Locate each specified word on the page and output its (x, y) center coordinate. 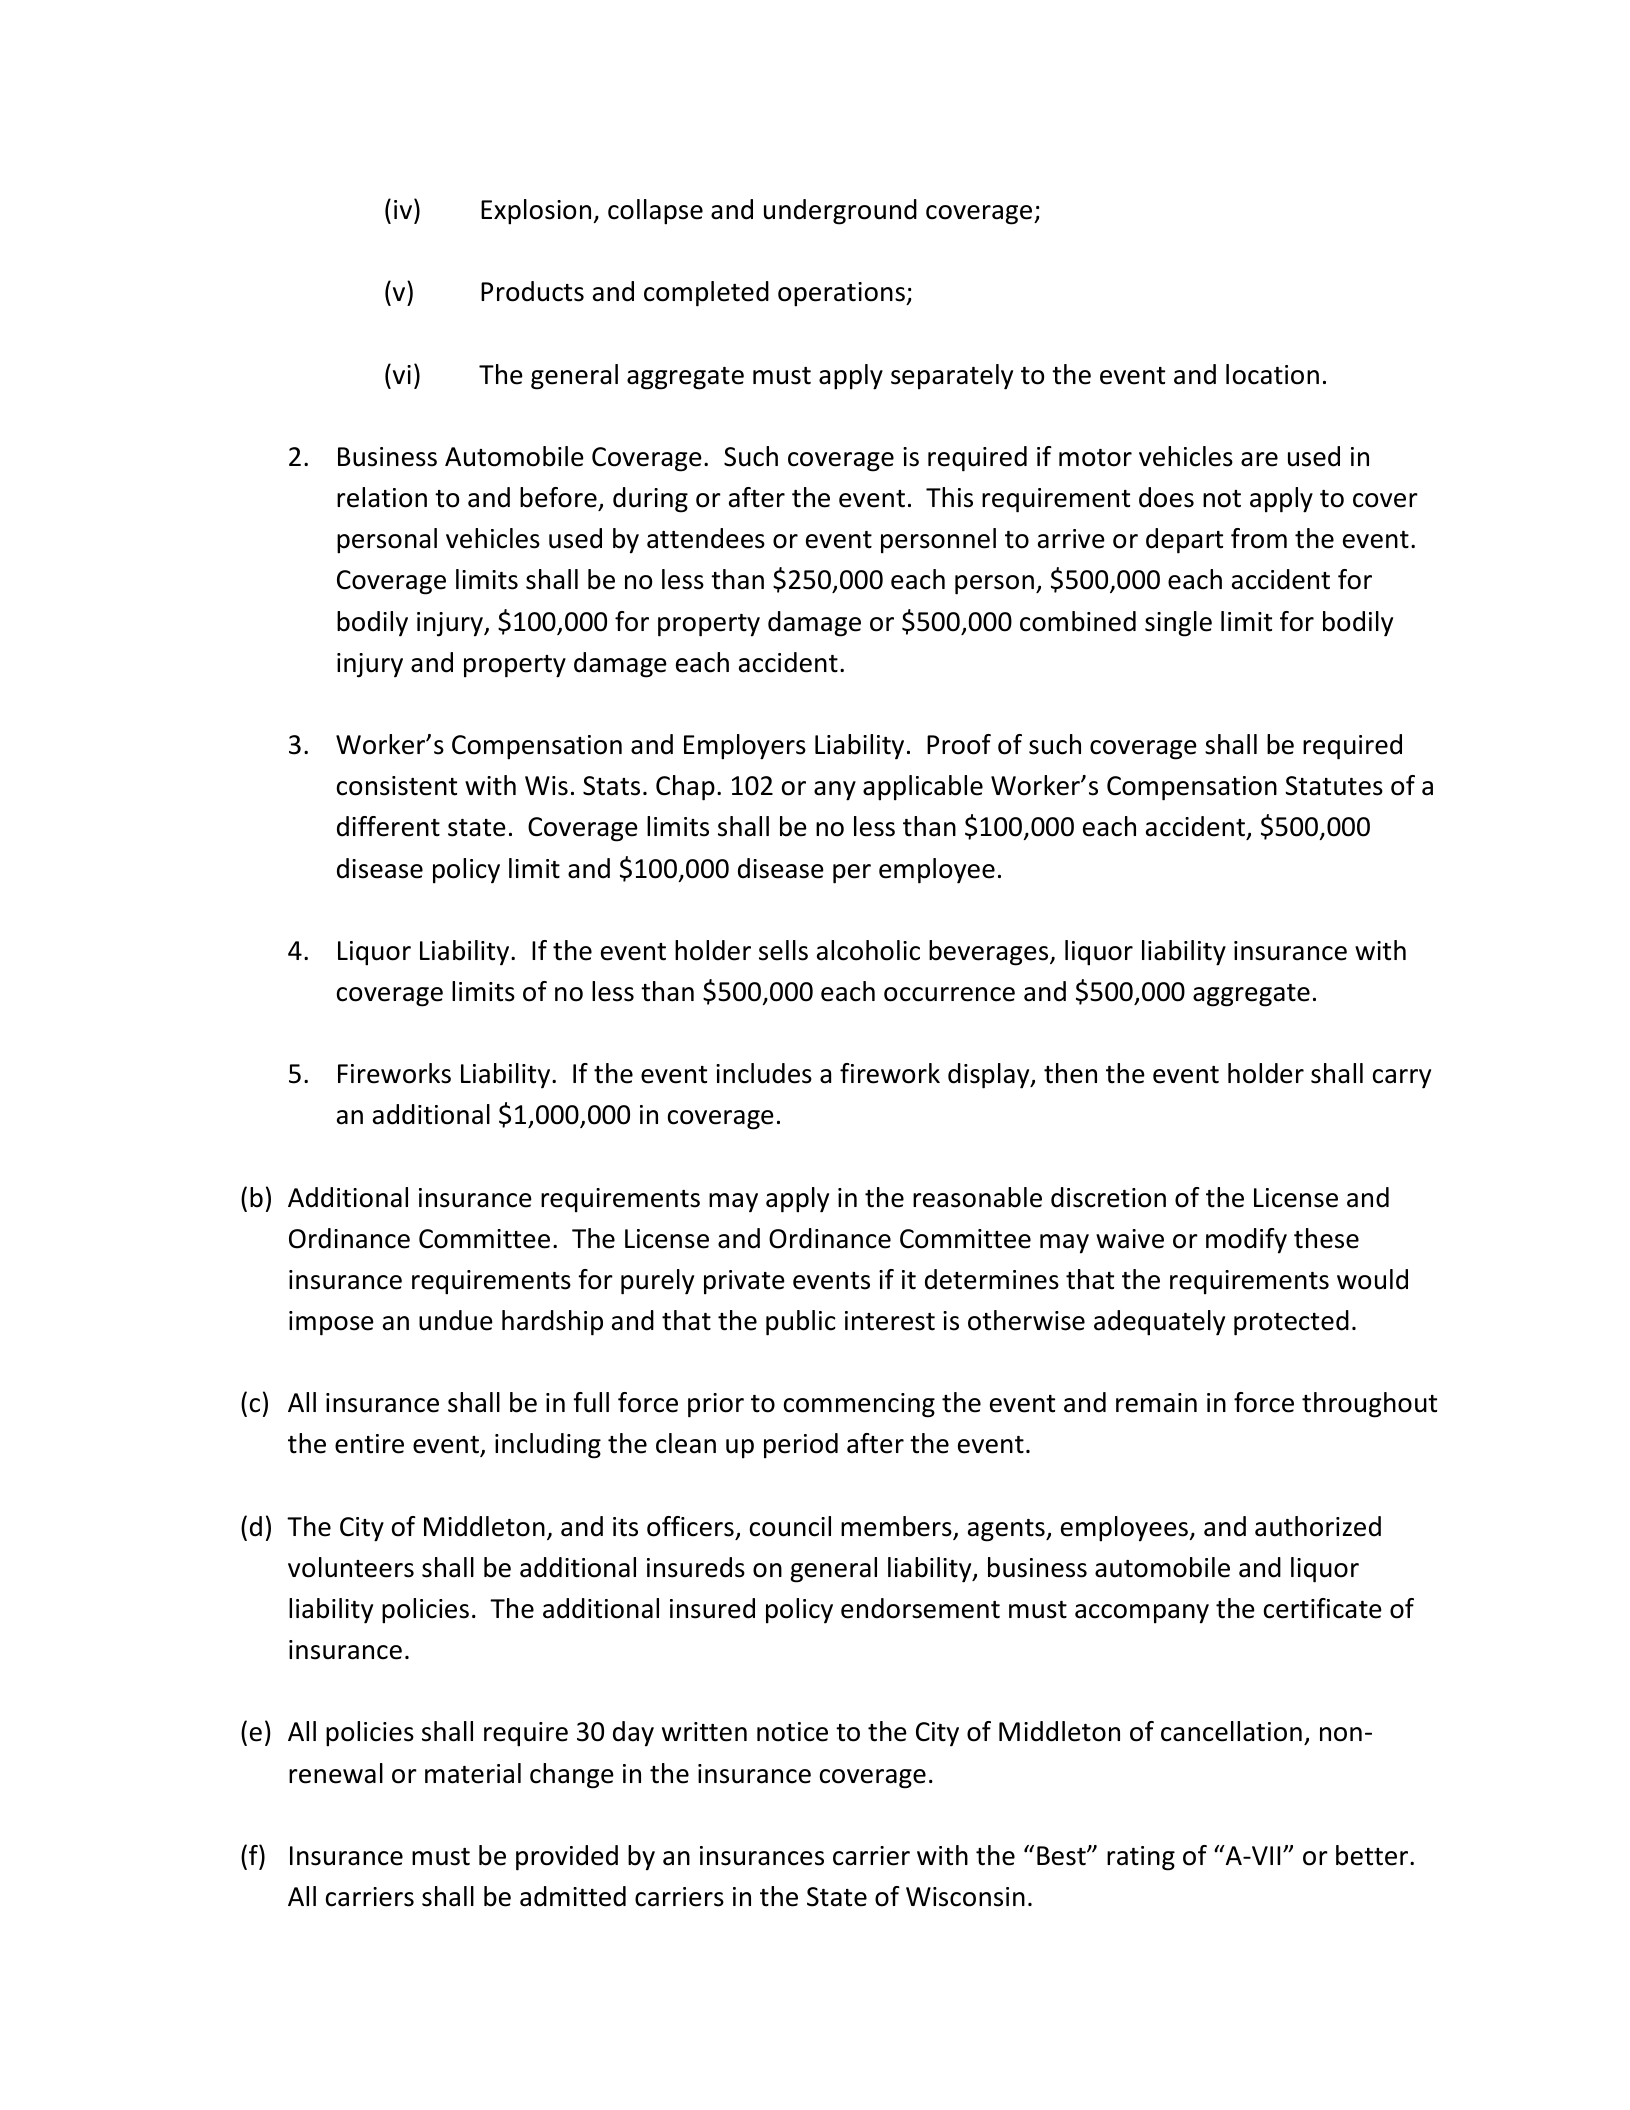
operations (842, 294)
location (1272, 374)
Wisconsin (965, 1897)
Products (532, 291)
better (1373, 1855)
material (473, 1773)
